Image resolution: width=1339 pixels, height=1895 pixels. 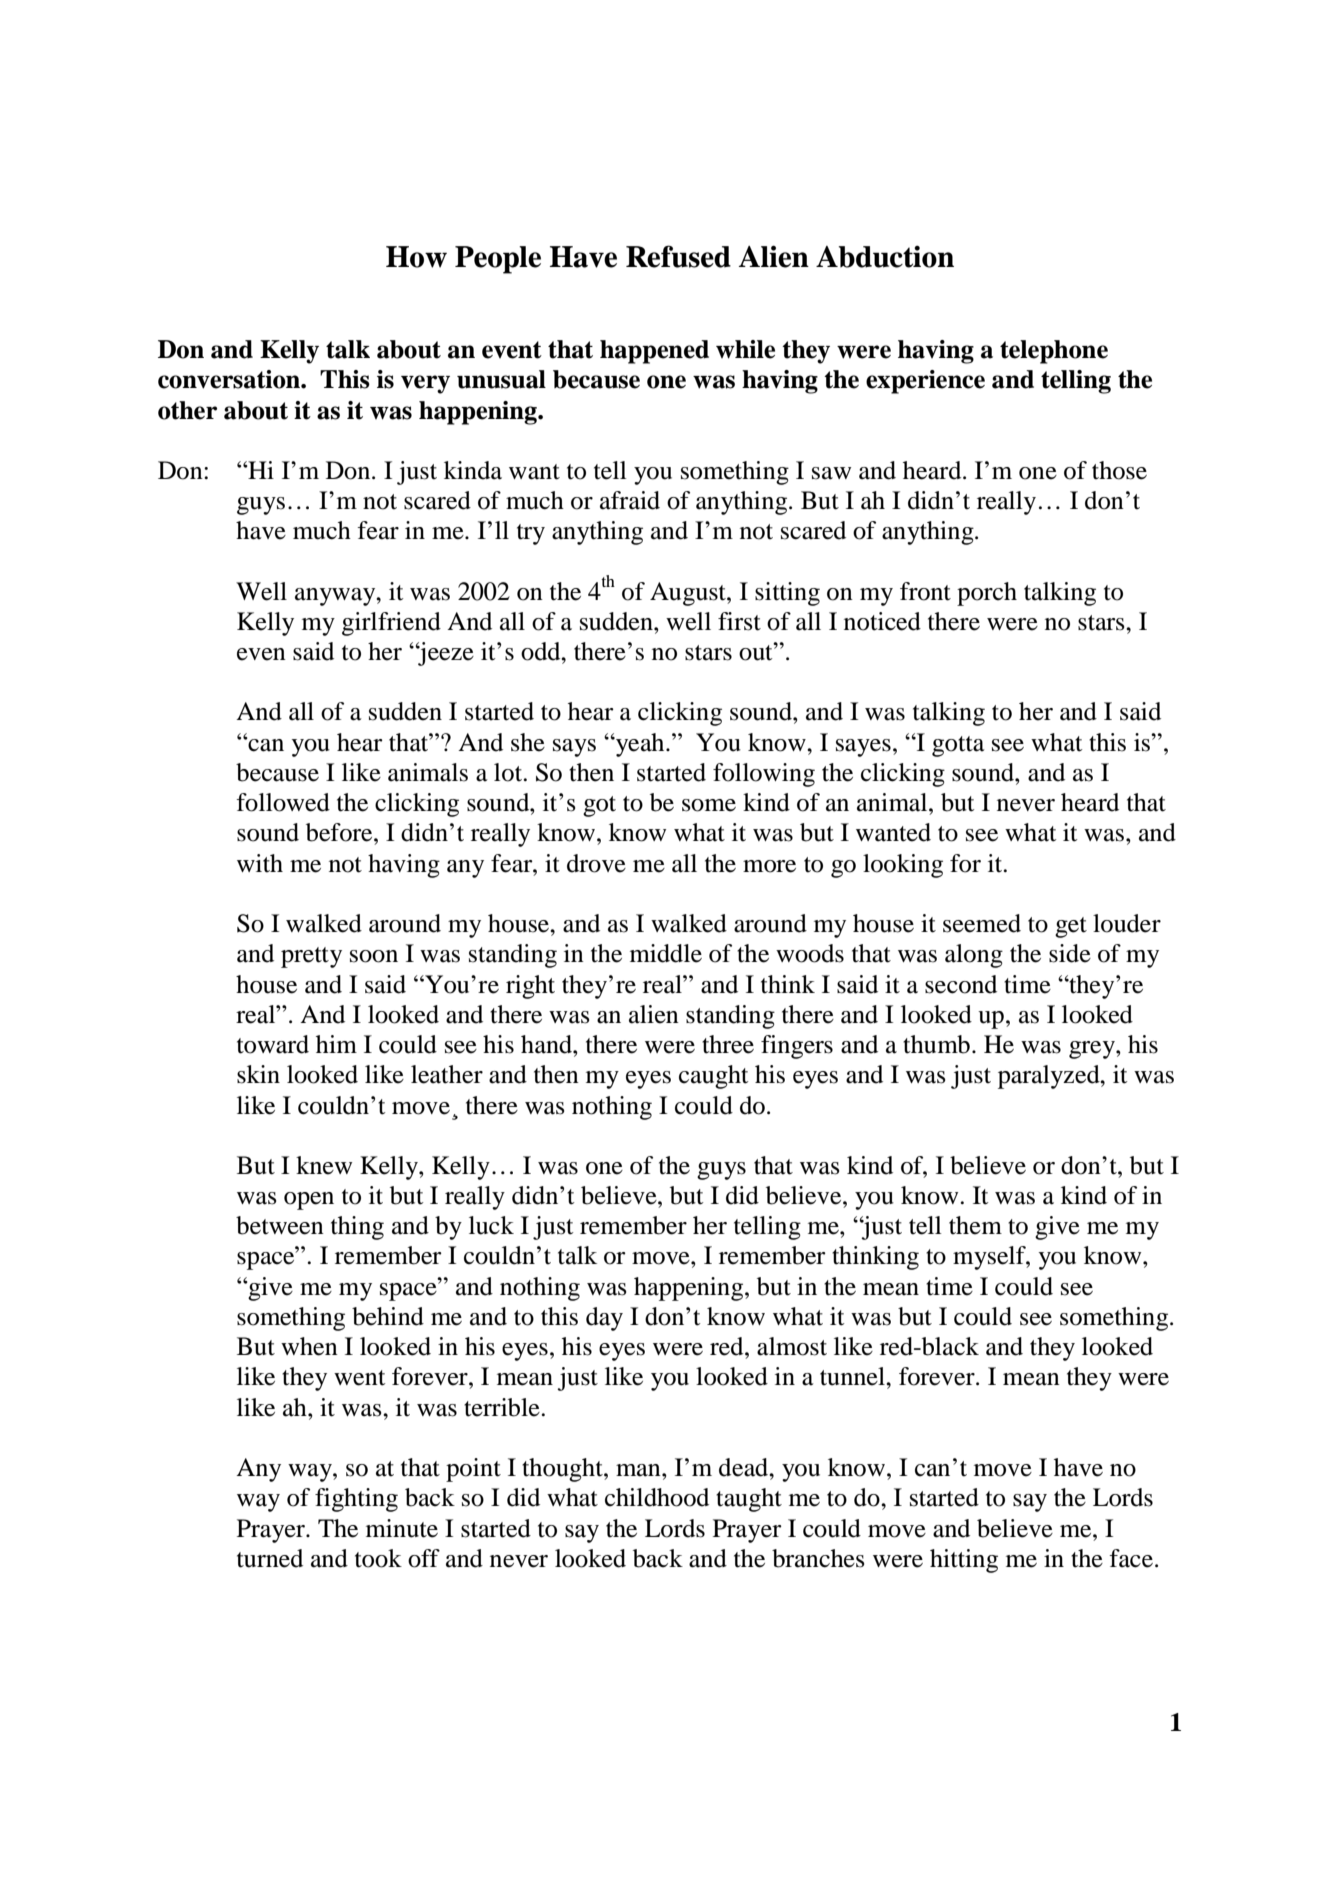 What do you see at coordinates (416, 257) in the screenshot?
I see `How` at bounding box center [416, 257].
